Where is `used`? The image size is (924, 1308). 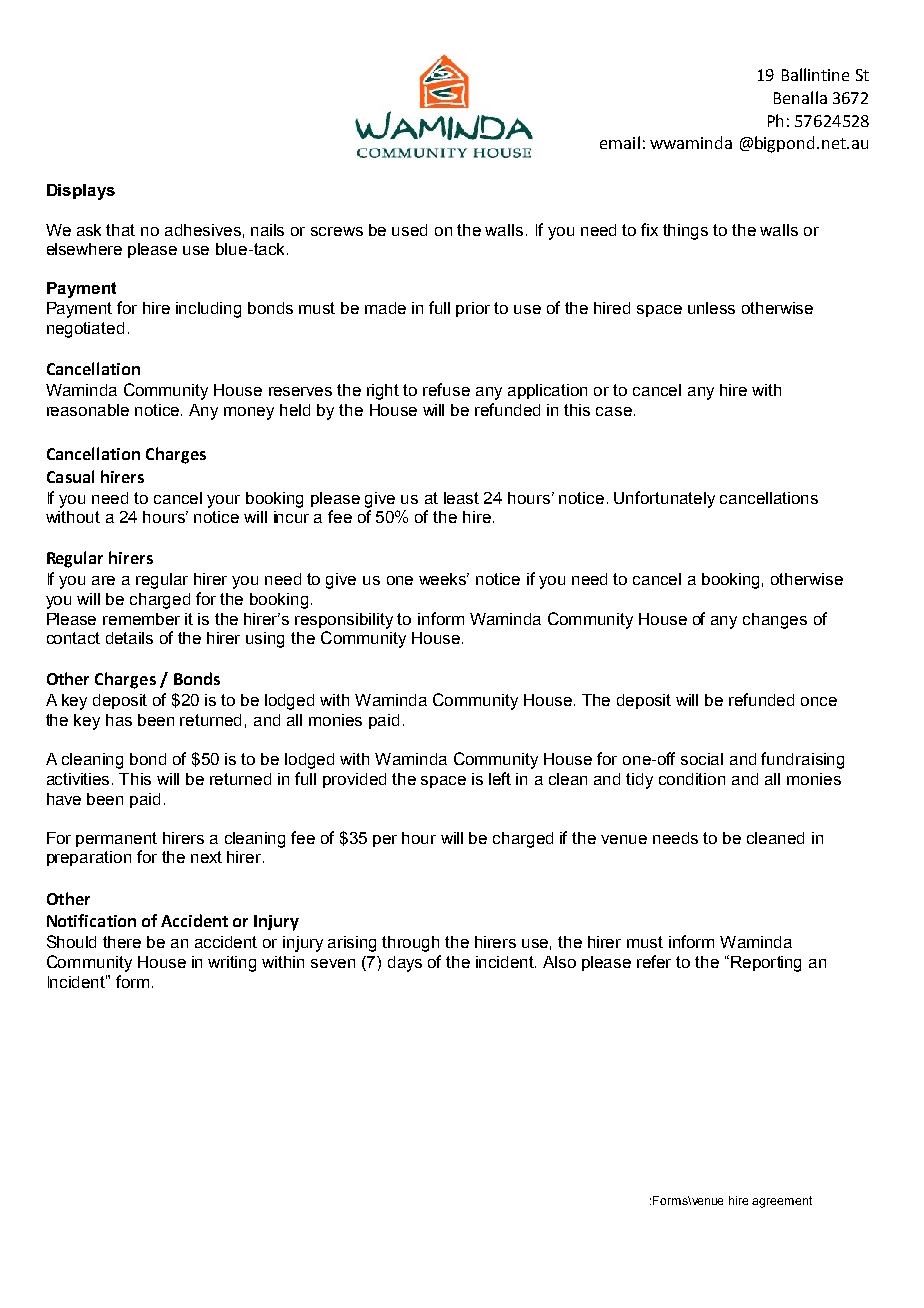
used is located at coordinates (409, 230).
